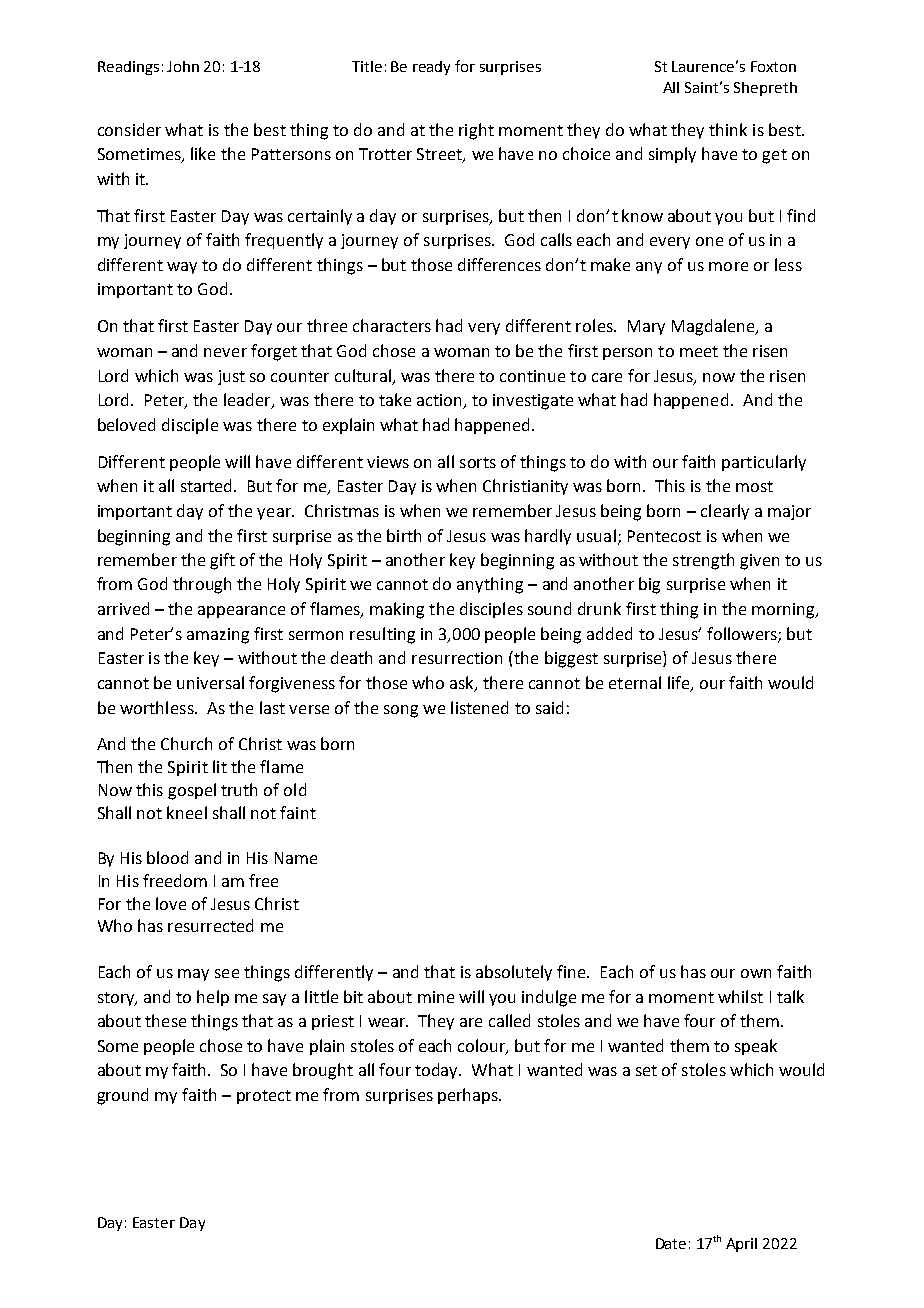 Image resolution: width=924 pixels, height=1308 pixels. I want to click on resurrection, so click(457, 658).
